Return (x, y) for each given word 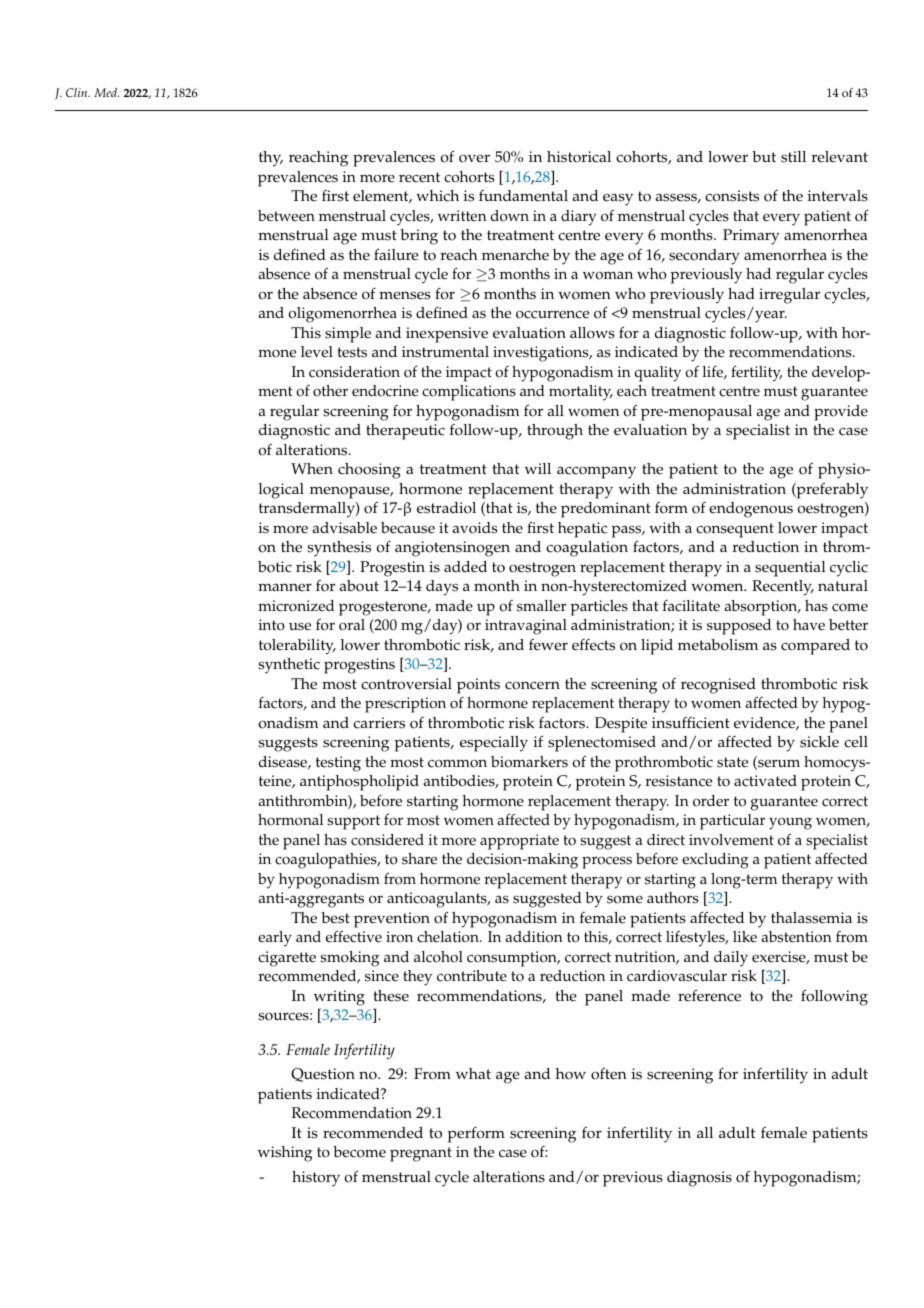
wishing (285, 1154)
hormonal (290, 820)
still (793, 157)
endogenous (751, 510)
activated (765, 781)
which (437, 196)
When (312, 469)
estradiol (446, 508)
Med (106, 92)
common (457, 763)
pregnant (421, 1154)
